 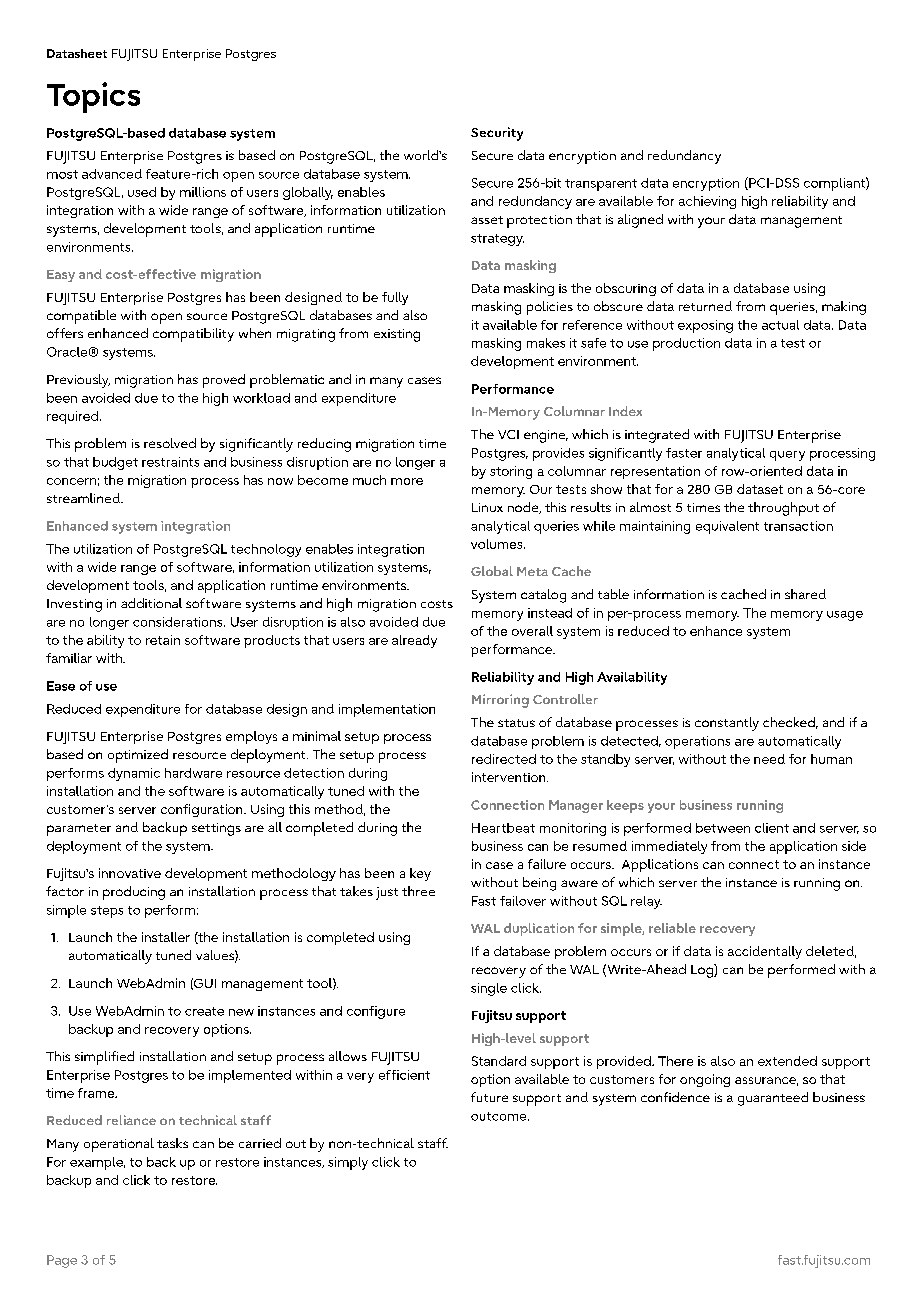 I want to click on query, so click(x=787, y=456).
